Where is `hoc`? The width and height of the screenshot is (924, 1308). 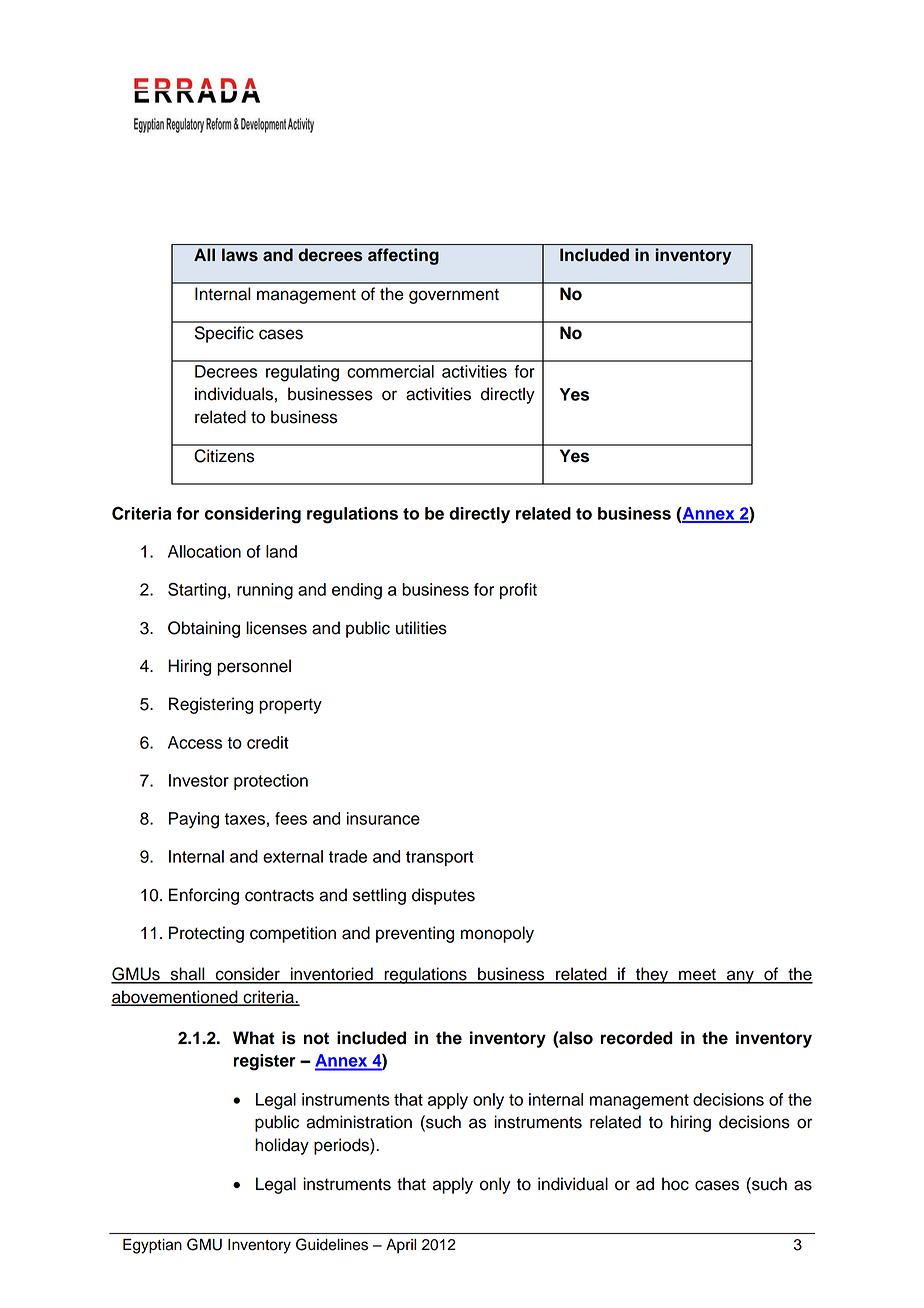
hoc is located at coordinates (675, 1184).
